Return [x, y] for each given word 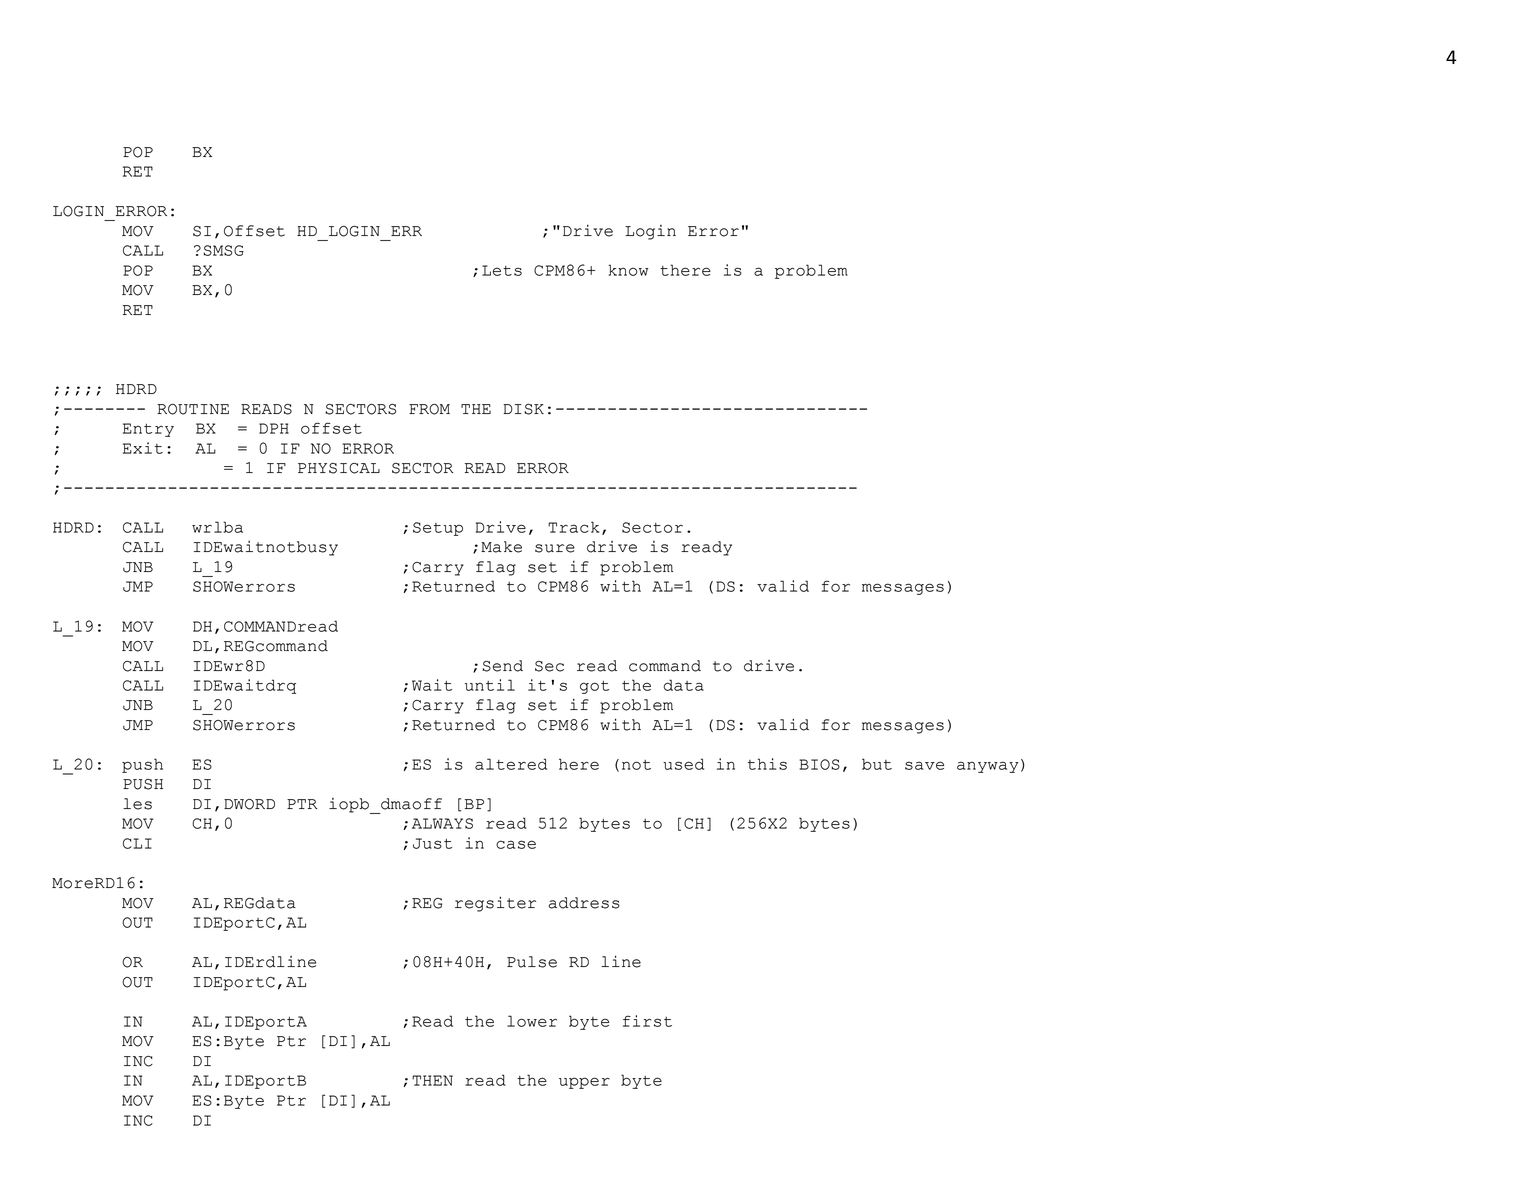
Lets [502, 270]
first [647, 1021]
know [628, 270]
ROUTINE [193, 409]
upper [584, 1083]
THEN [432, 1080]
